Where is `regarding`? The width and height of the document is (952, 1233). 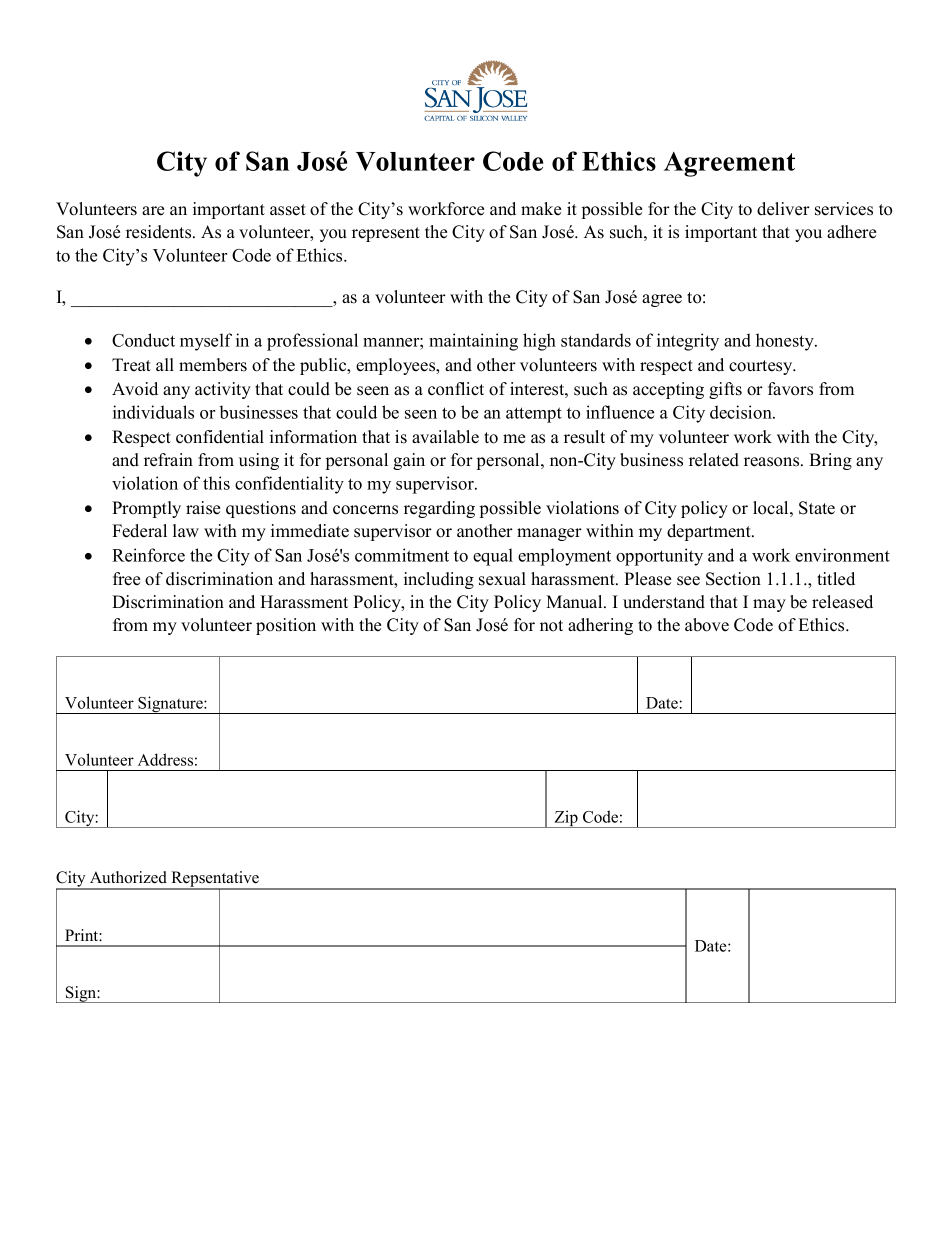 regarding is located at coordinates (439, 509).
